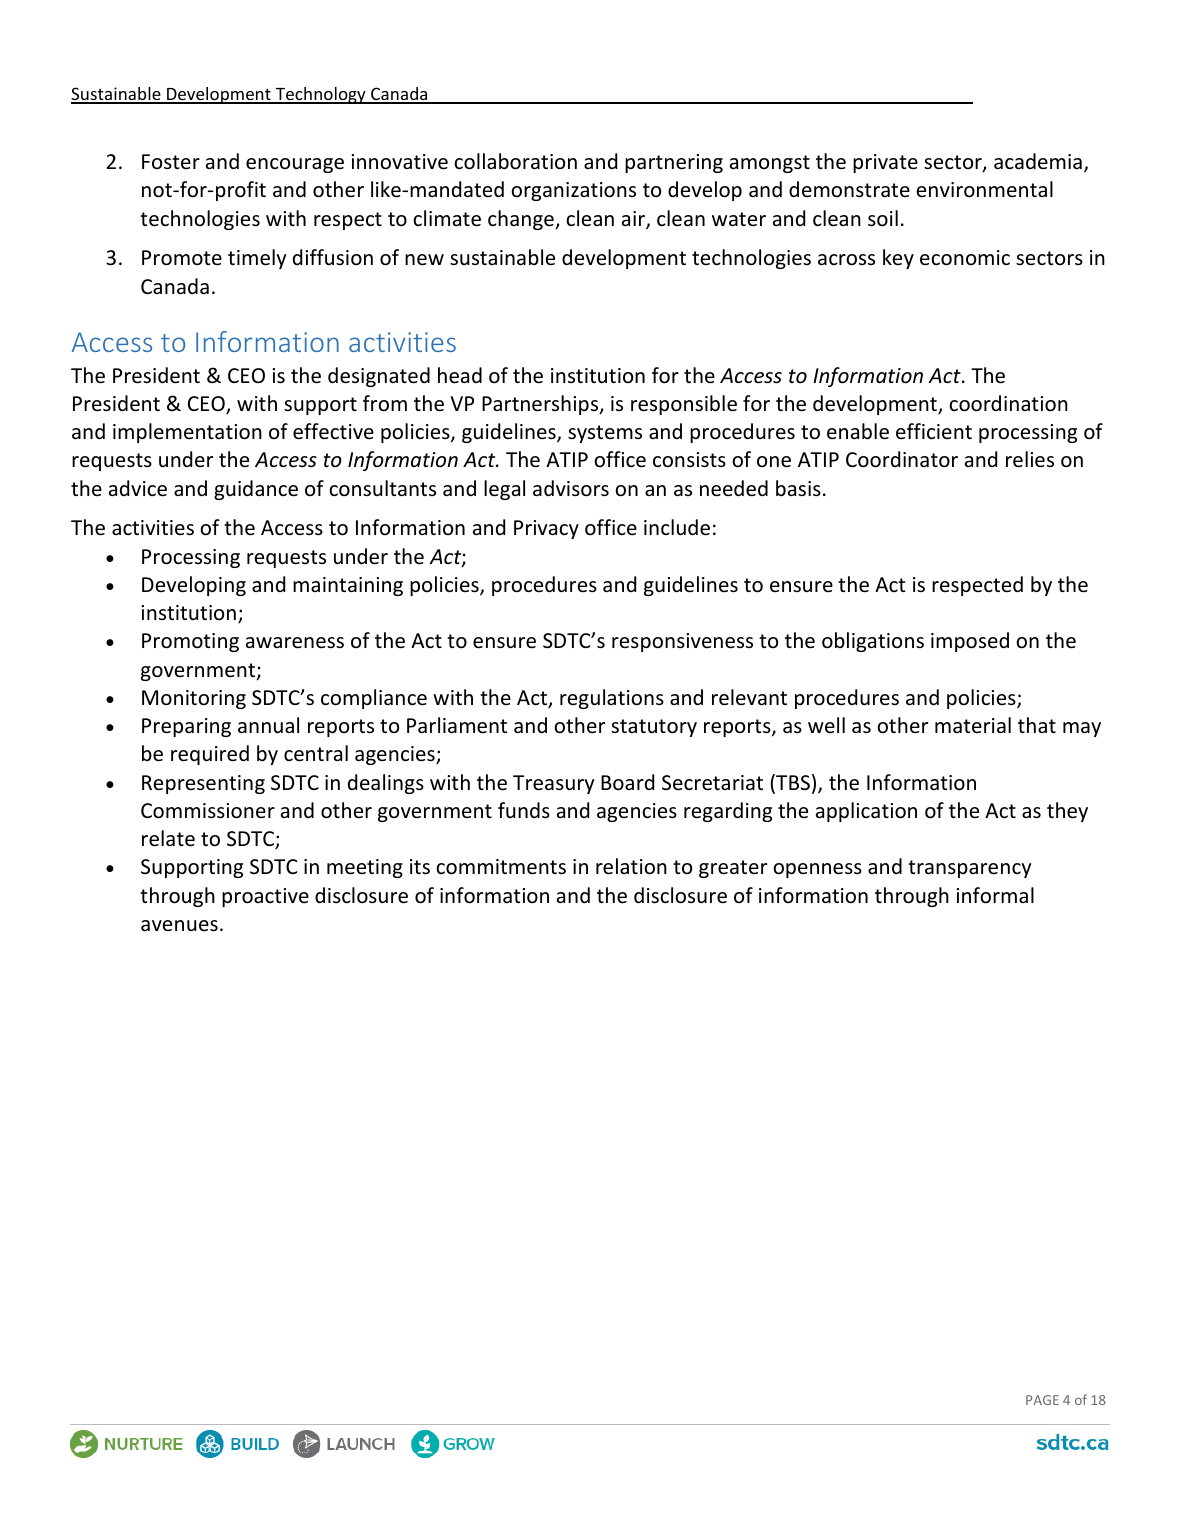 The height and width of the image is (1527, 1180). I want to click on relation, so click(631, 866).
